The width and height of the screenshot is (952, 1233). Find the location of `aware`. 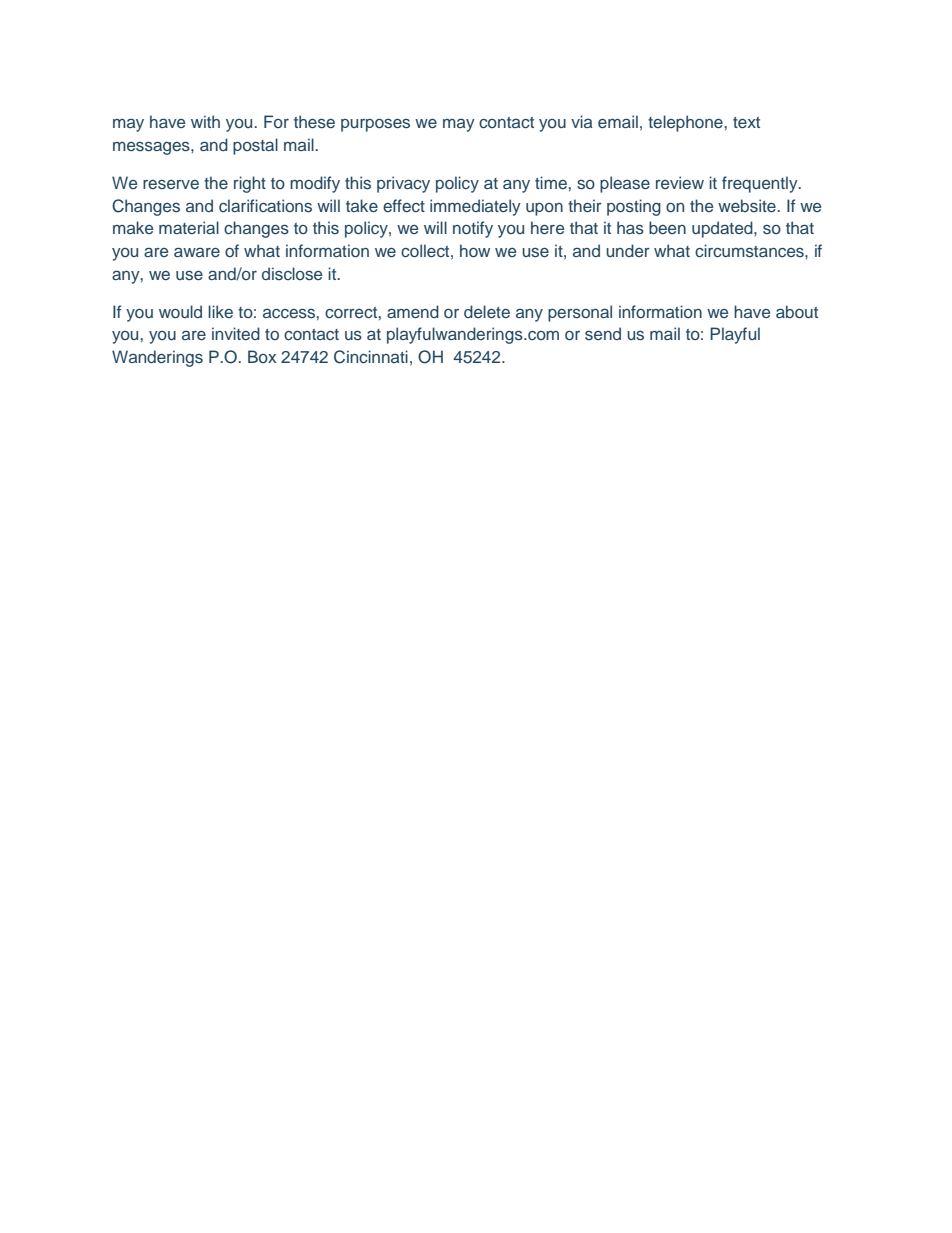

aware is located at coordinates (197, 252).
